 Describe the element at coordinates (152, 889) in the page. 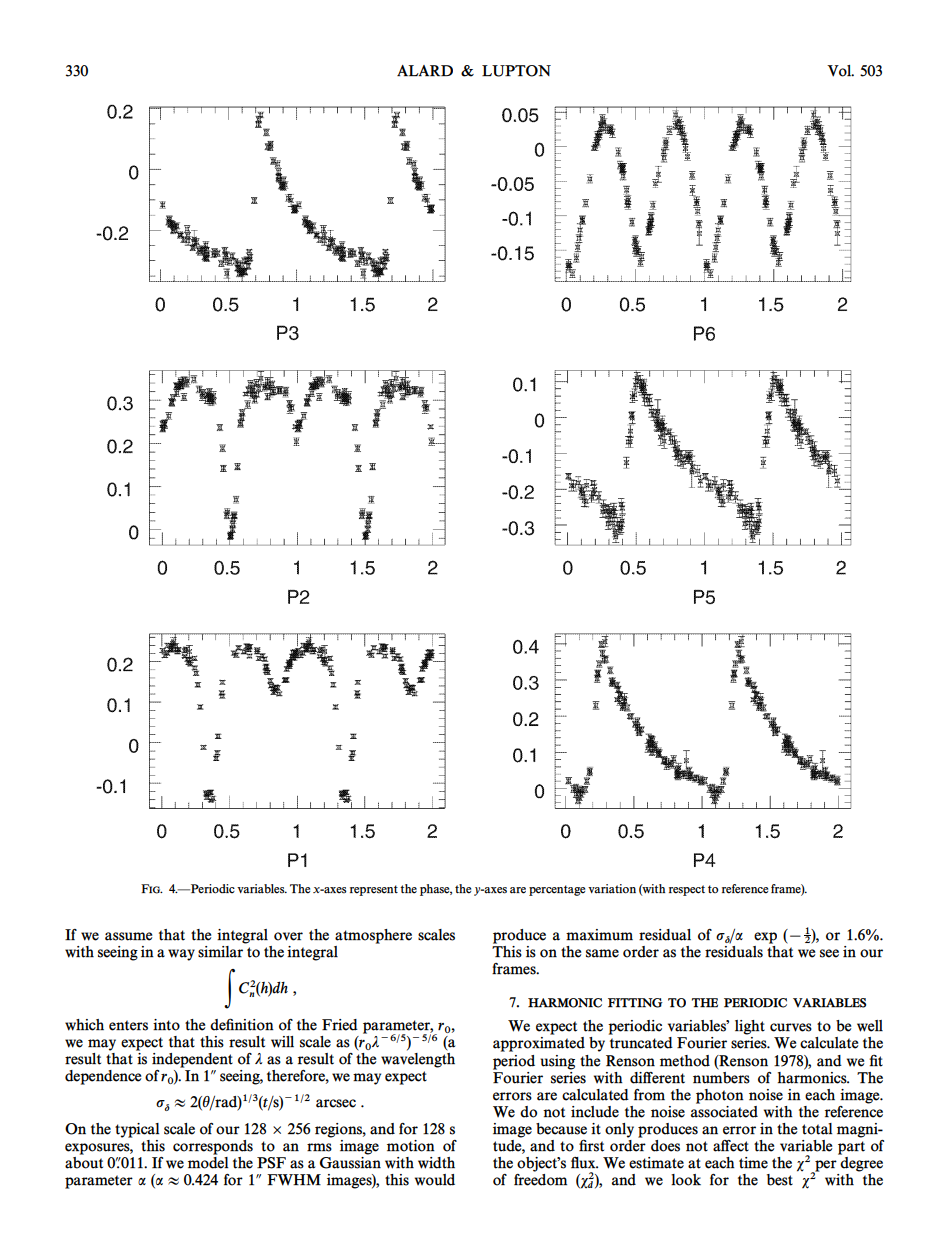

I see `FIG` at that location.
